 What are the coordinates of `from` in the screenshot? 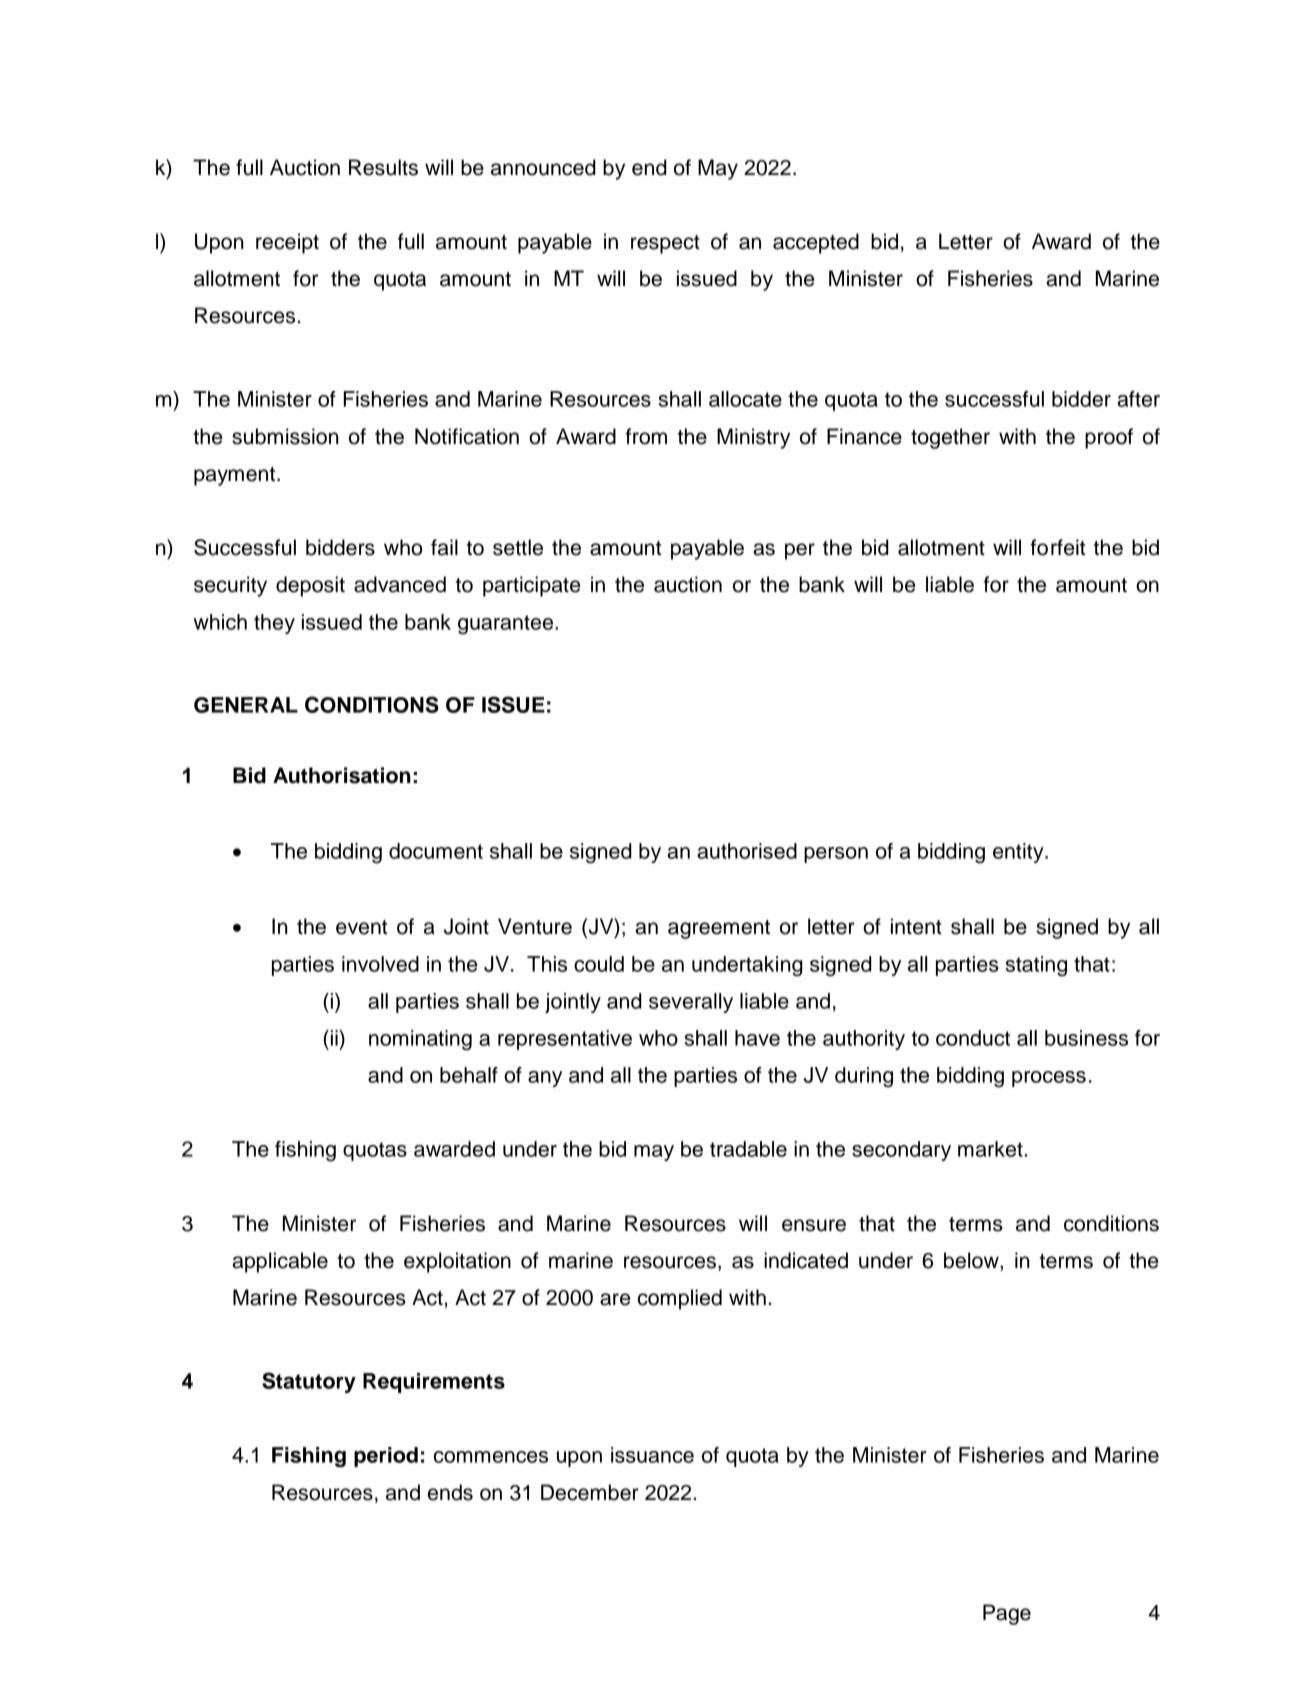 It's located at (646, 436).
